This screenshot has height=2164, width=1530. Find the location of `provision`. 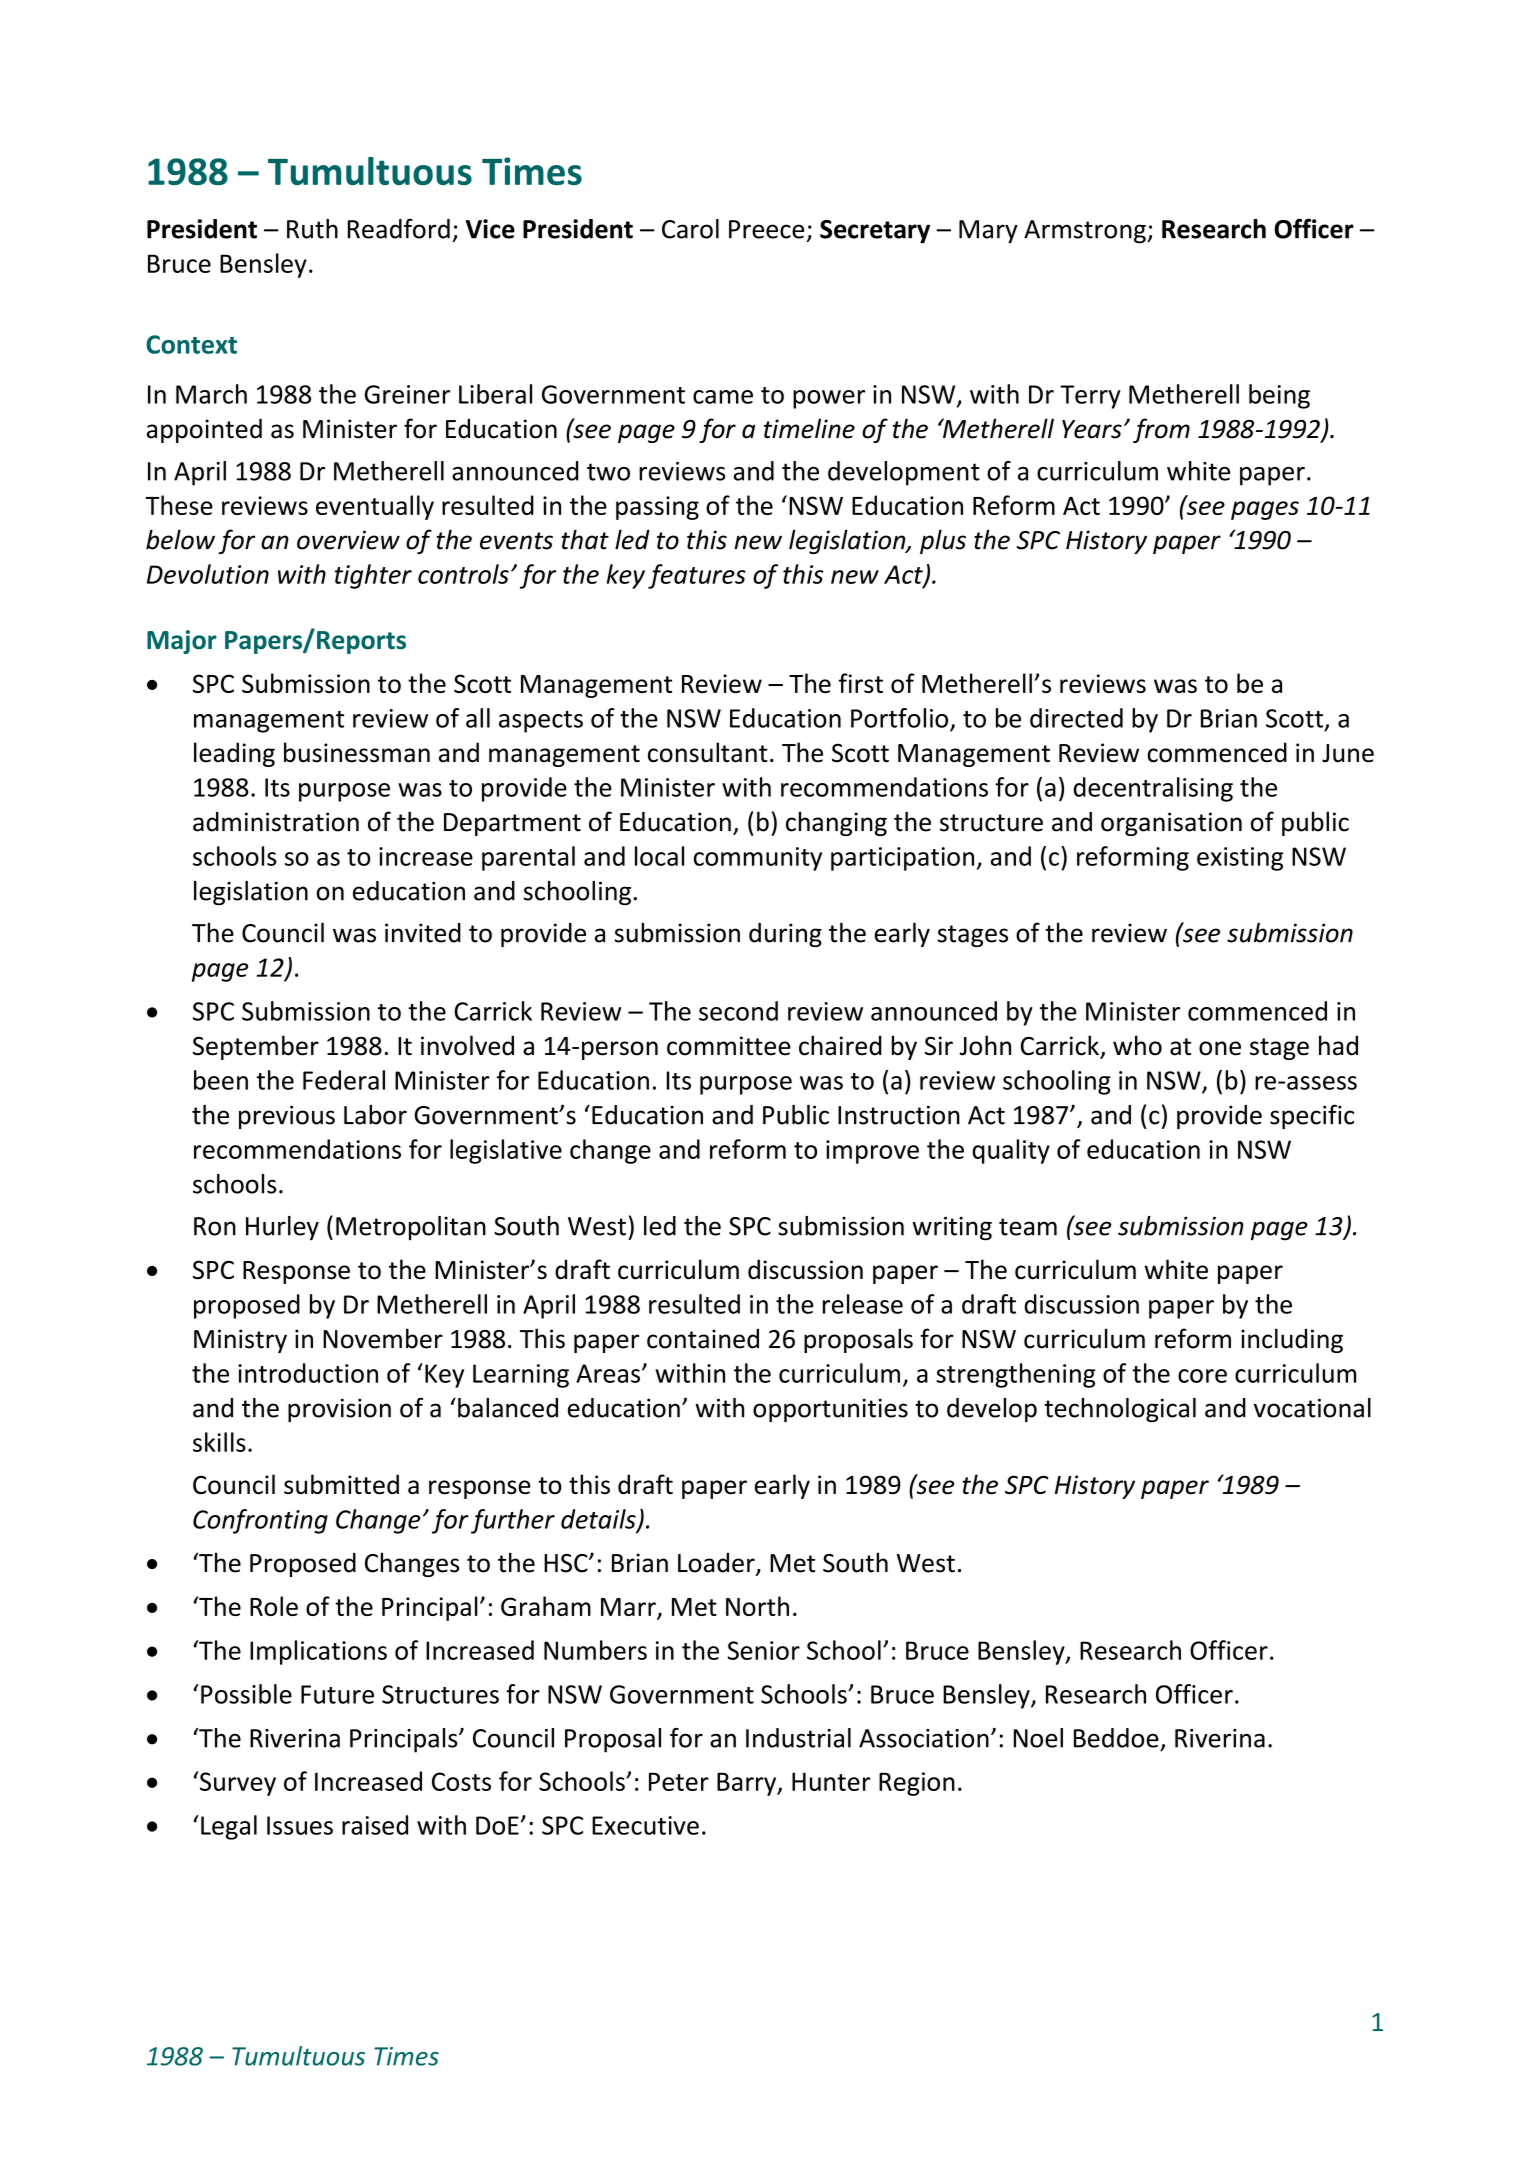

provision is located at coordinates (339, 1410).
